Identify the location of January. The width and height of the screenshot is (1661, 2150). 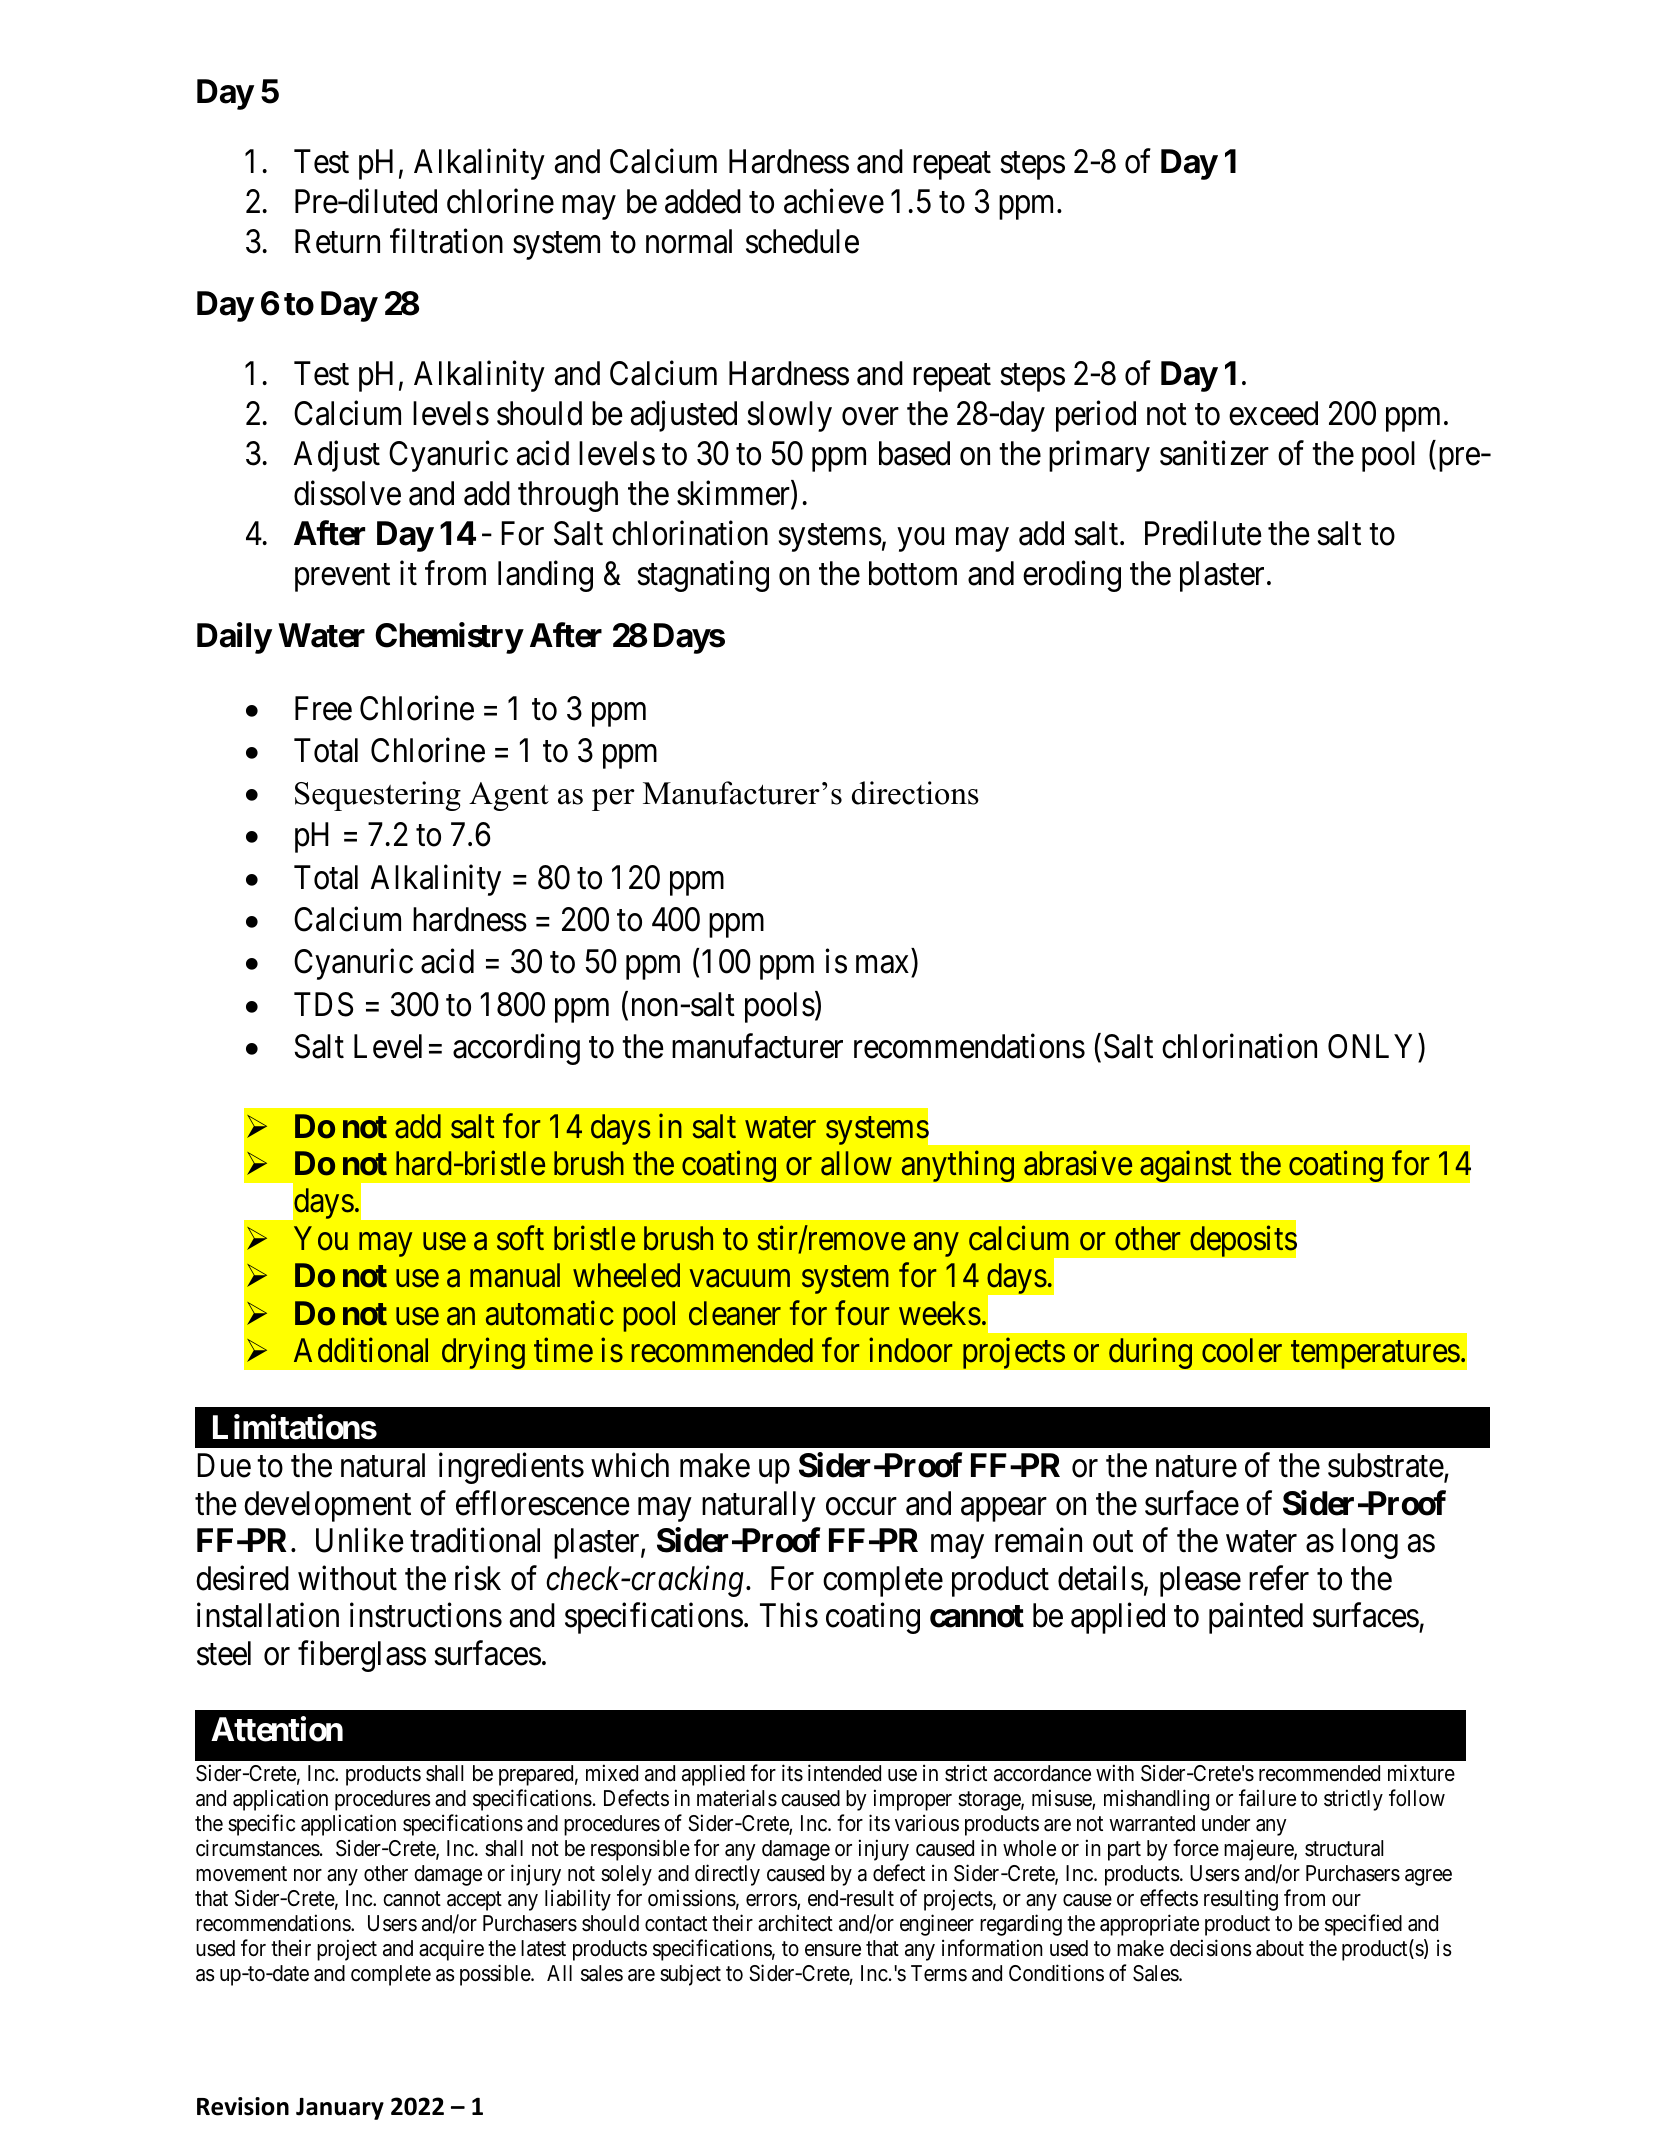
(340, 2109).
